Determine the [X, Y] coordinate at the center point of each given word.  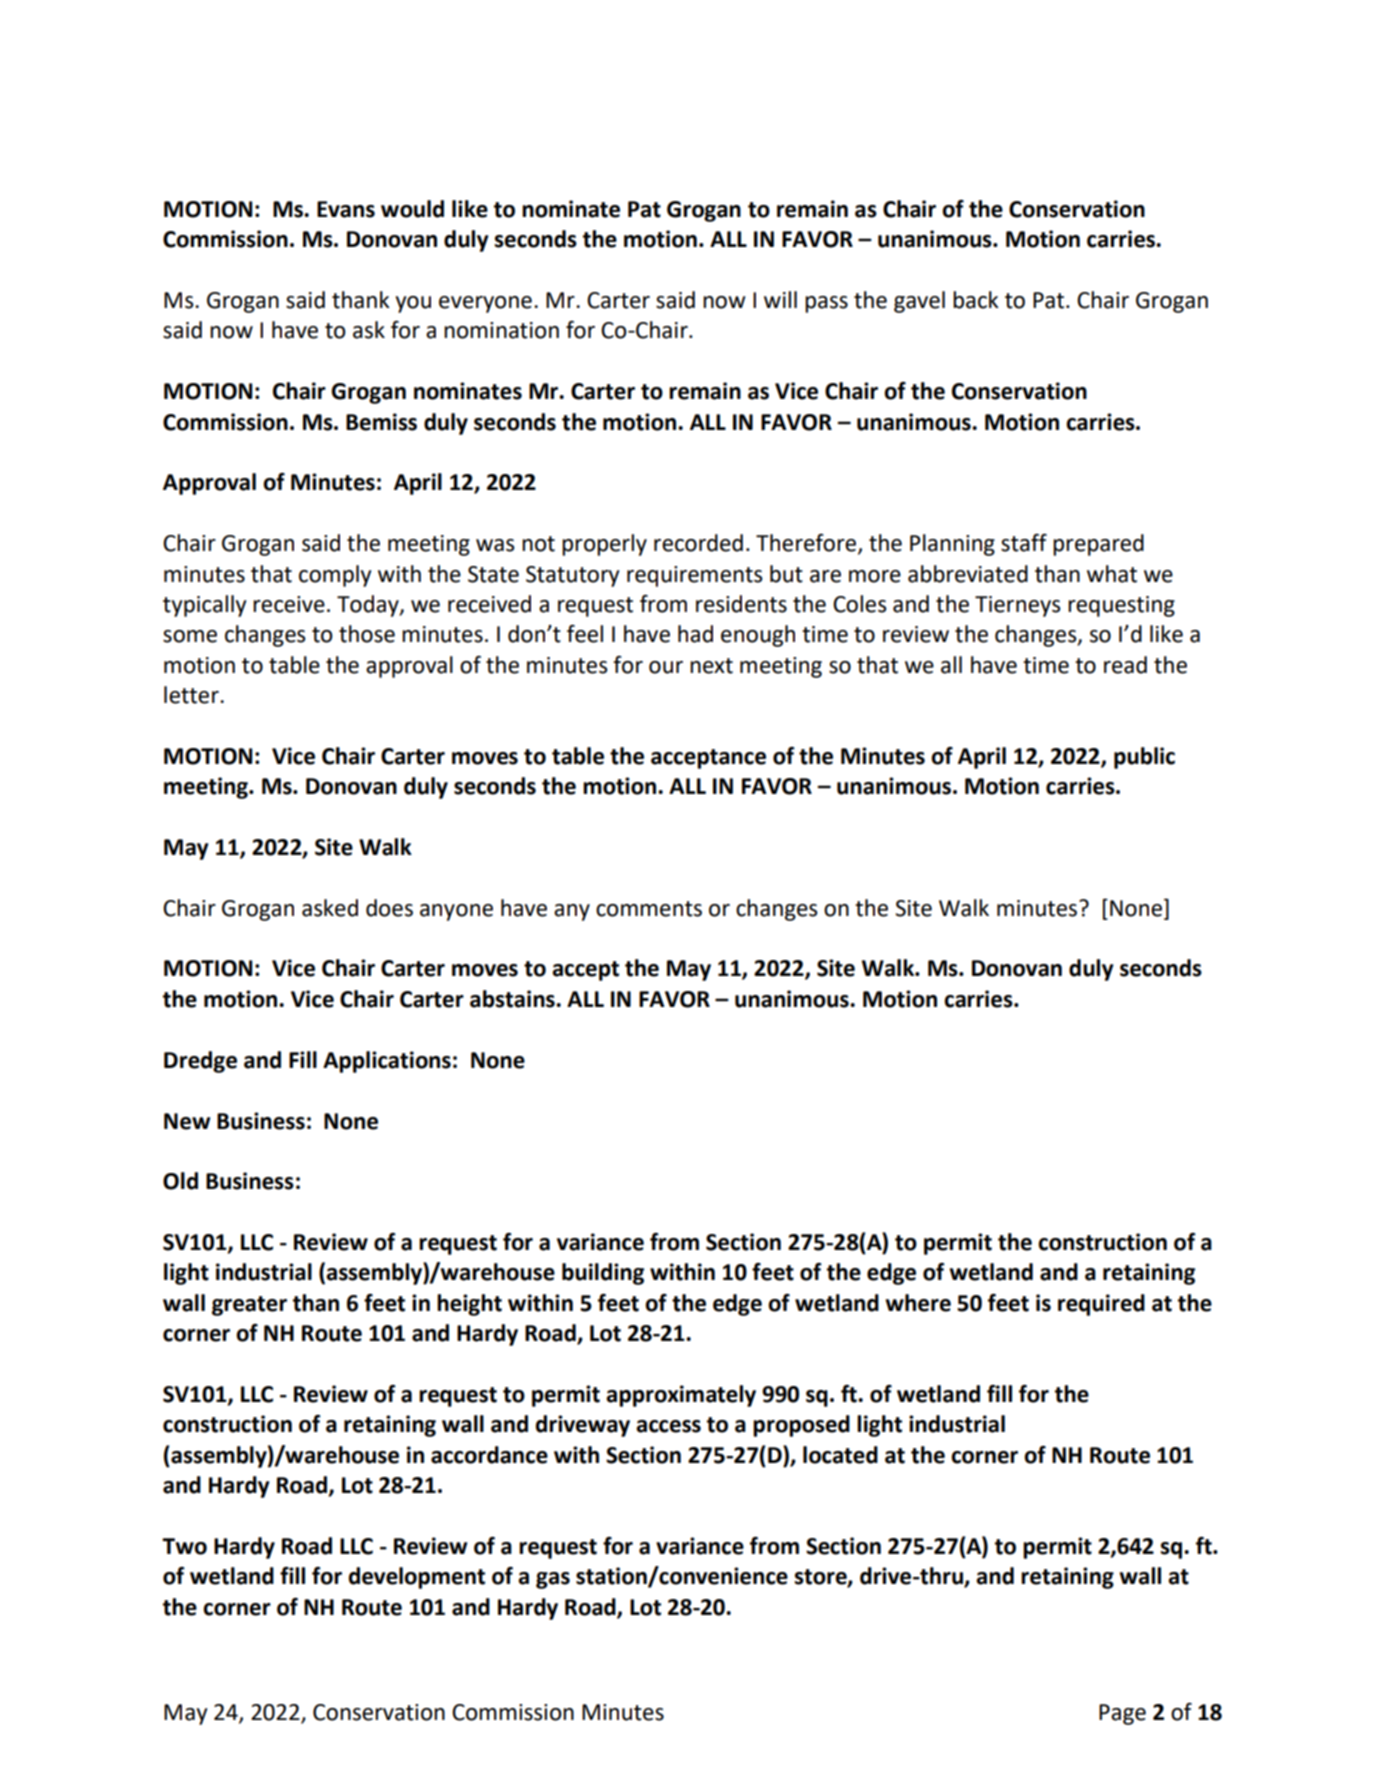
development [417, 1578]
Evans [346, 209]
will [780, 299]
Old [180, 1181]
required [1101, 1305]
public [1144, 758]
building [603, 1274]
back [976, 300]
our [666, 667]
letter [192, 695]
